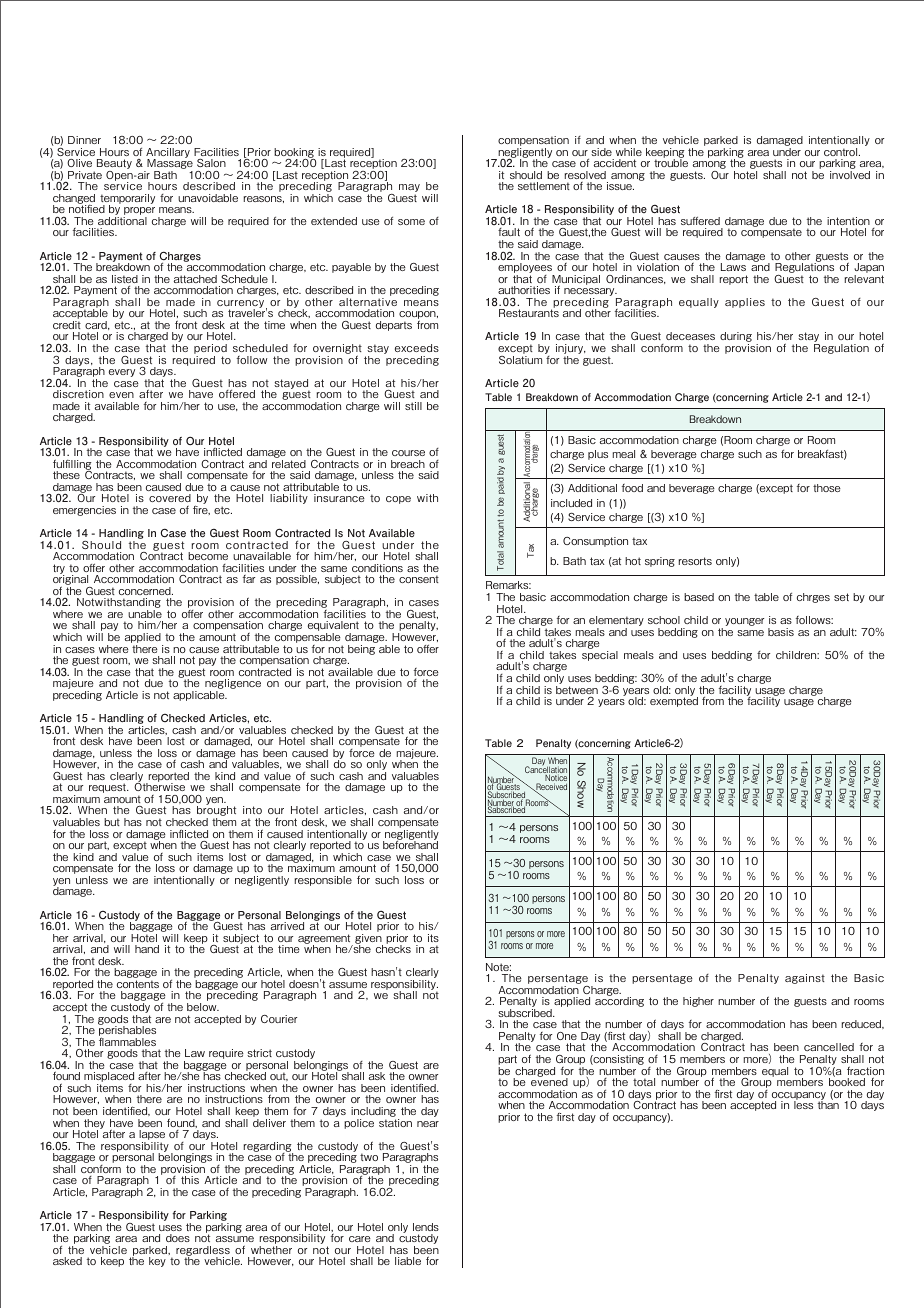  I want to click on Salon, so click(211, 163).
